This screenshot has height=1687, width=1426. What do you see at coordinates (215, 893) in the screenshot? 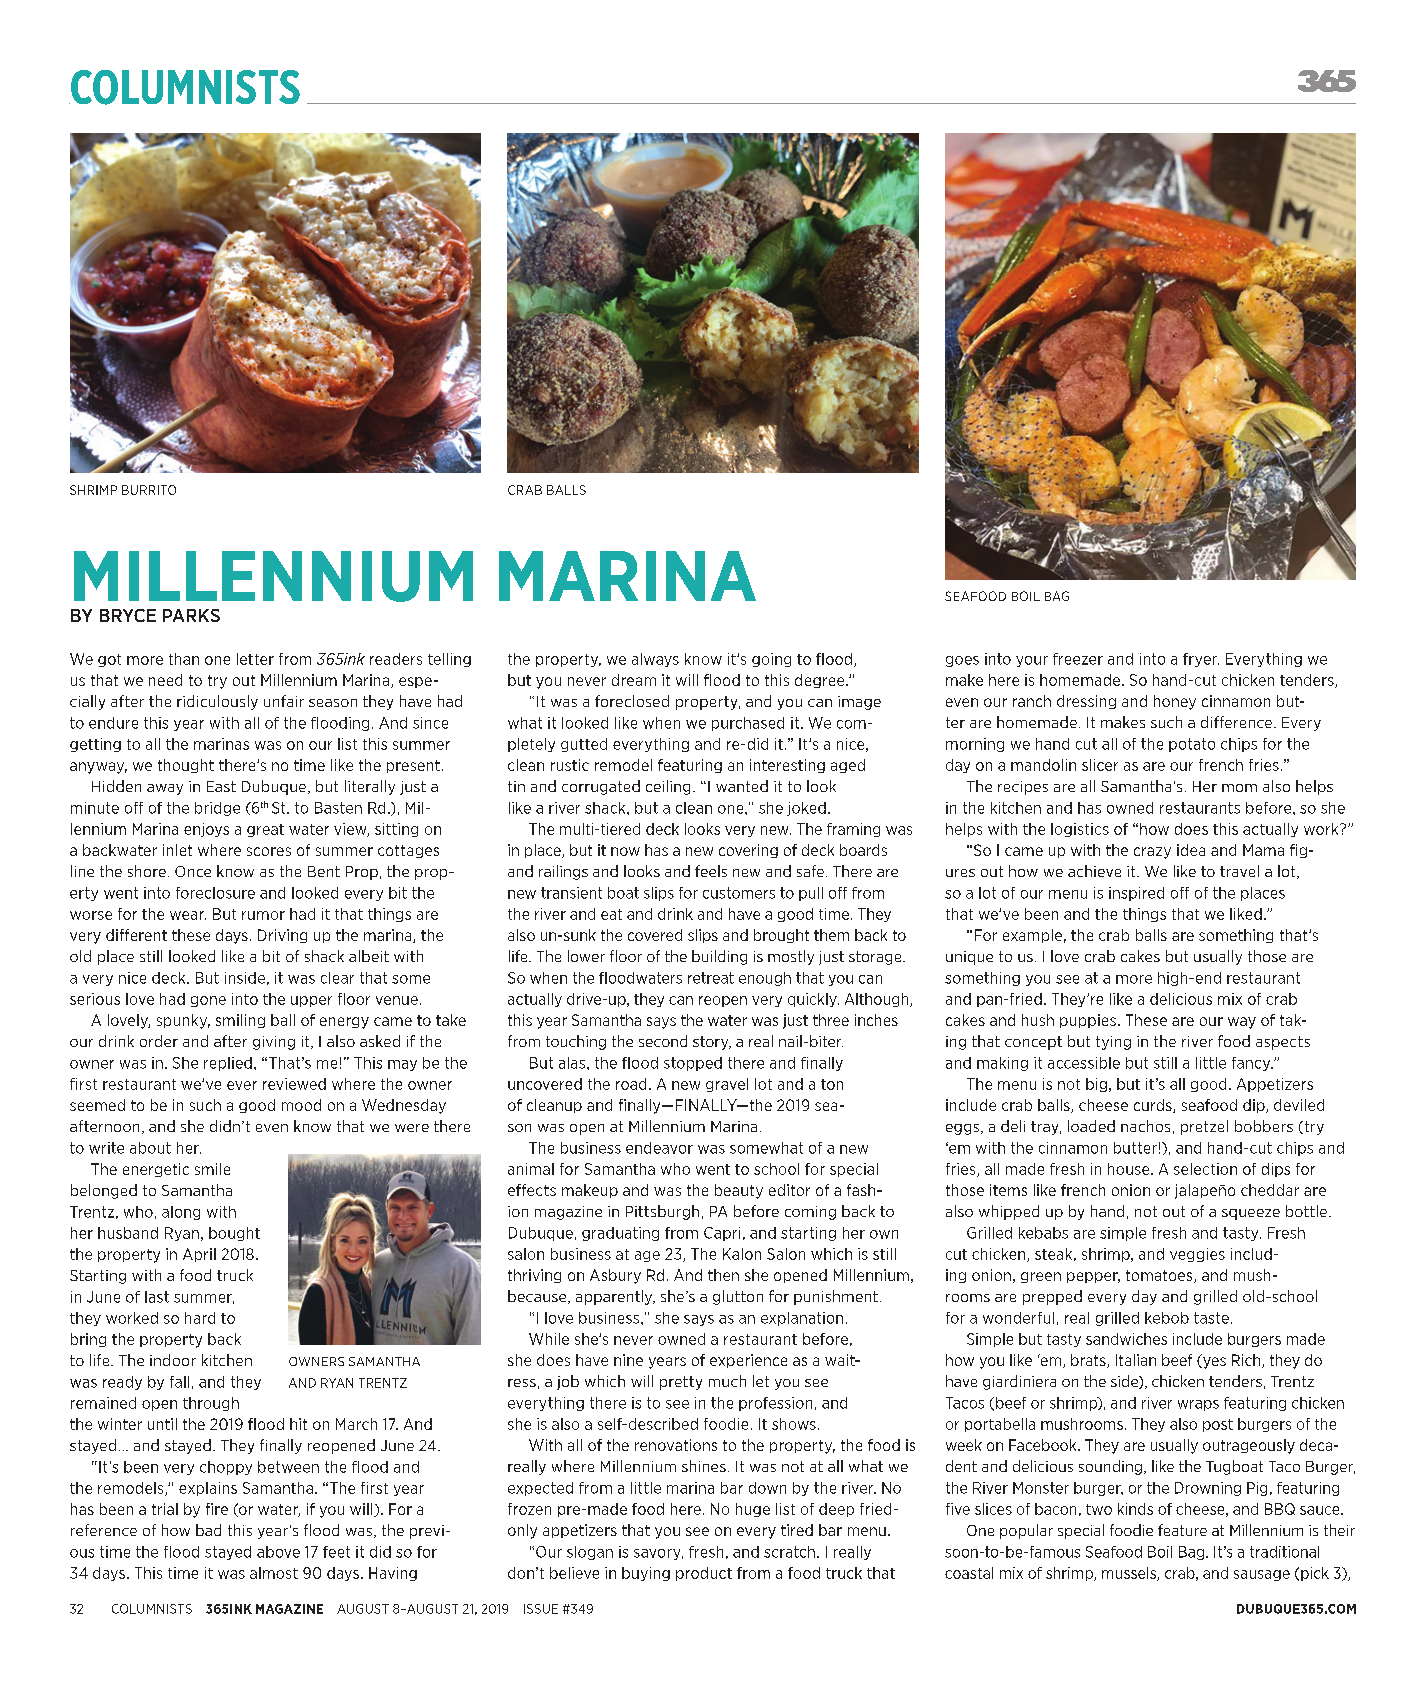
I see `foreclosure` at bounding box center [215, 893].
